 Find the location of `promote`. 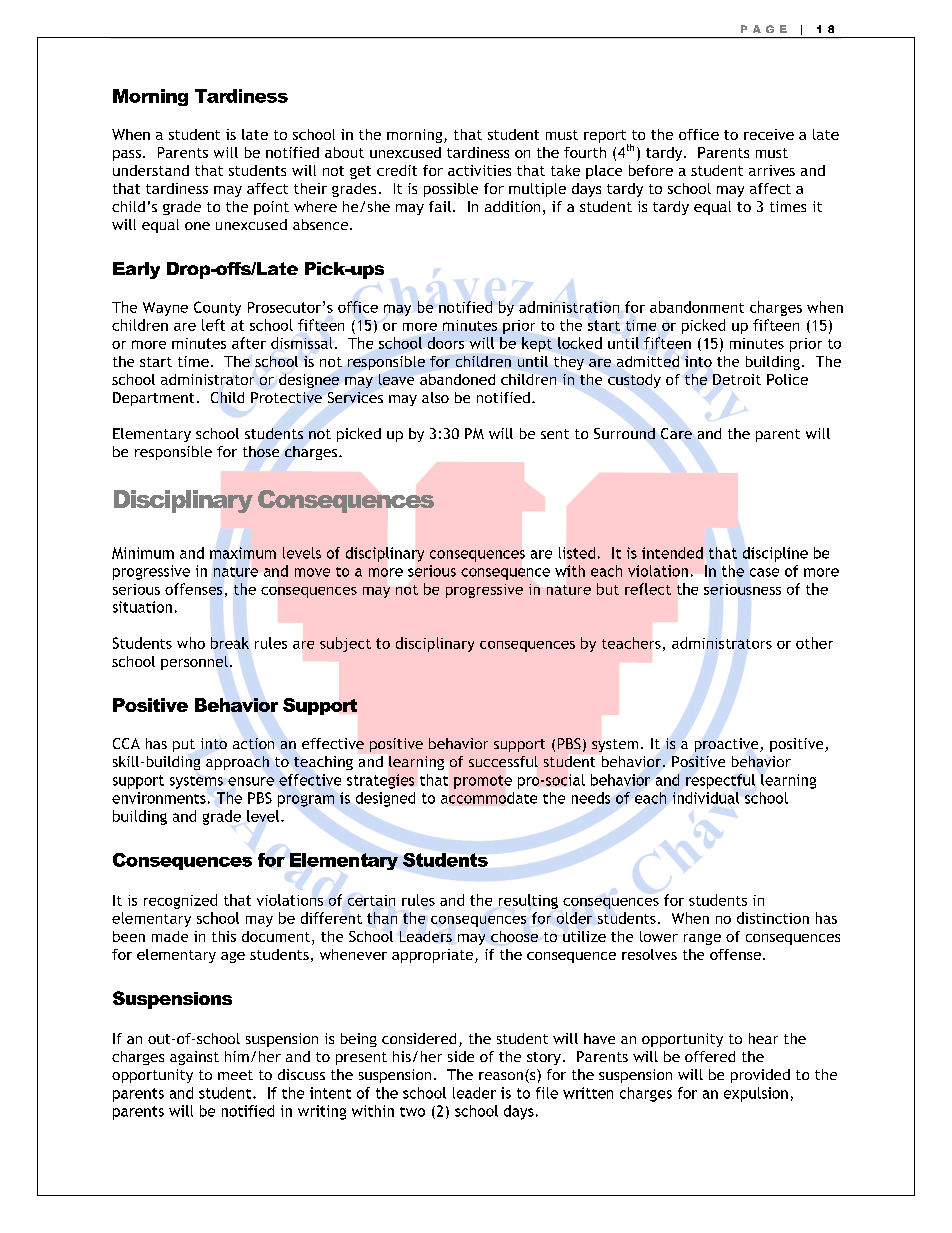

promote is located at coordinates (483, 782).
